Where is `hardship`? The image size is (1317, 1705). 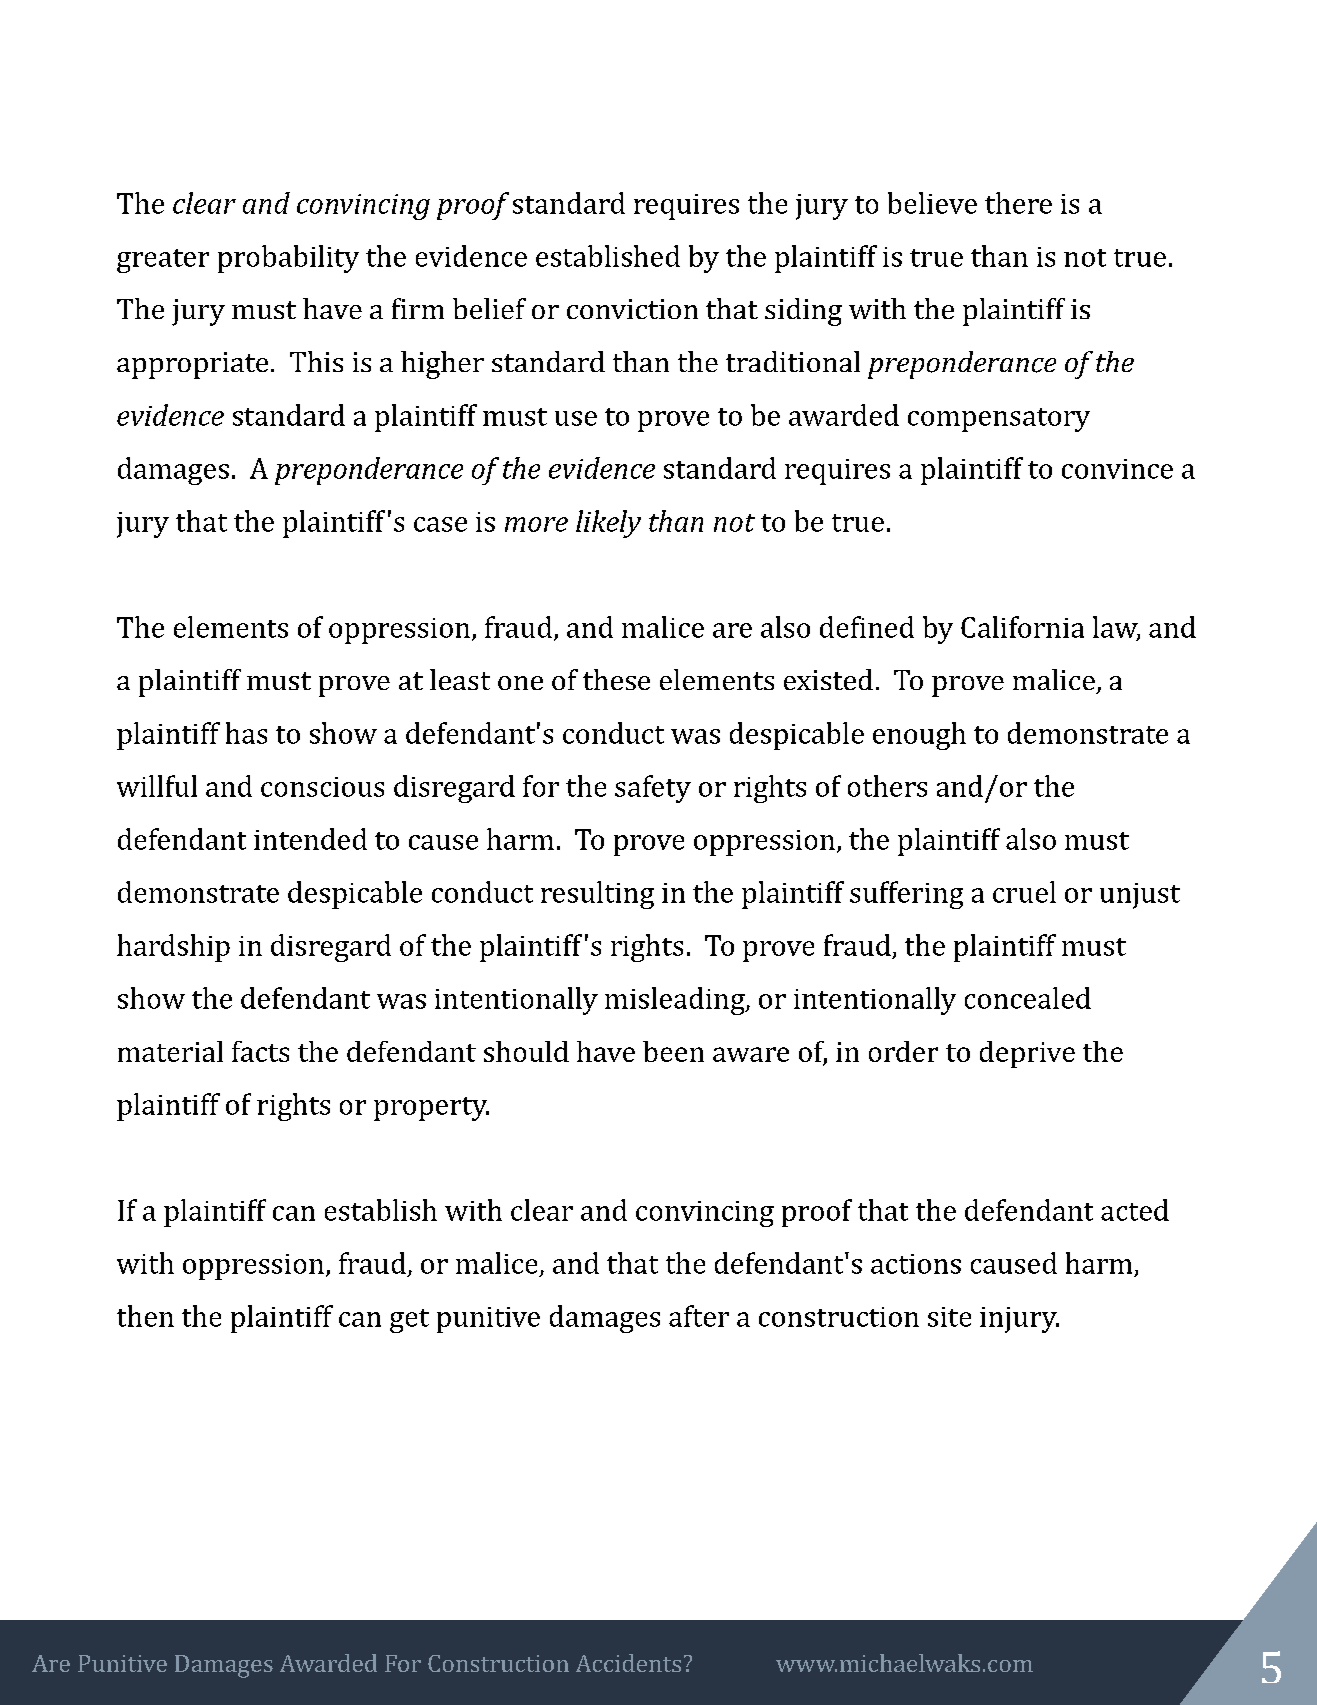 hardship is located at coordinates (173, 948).
